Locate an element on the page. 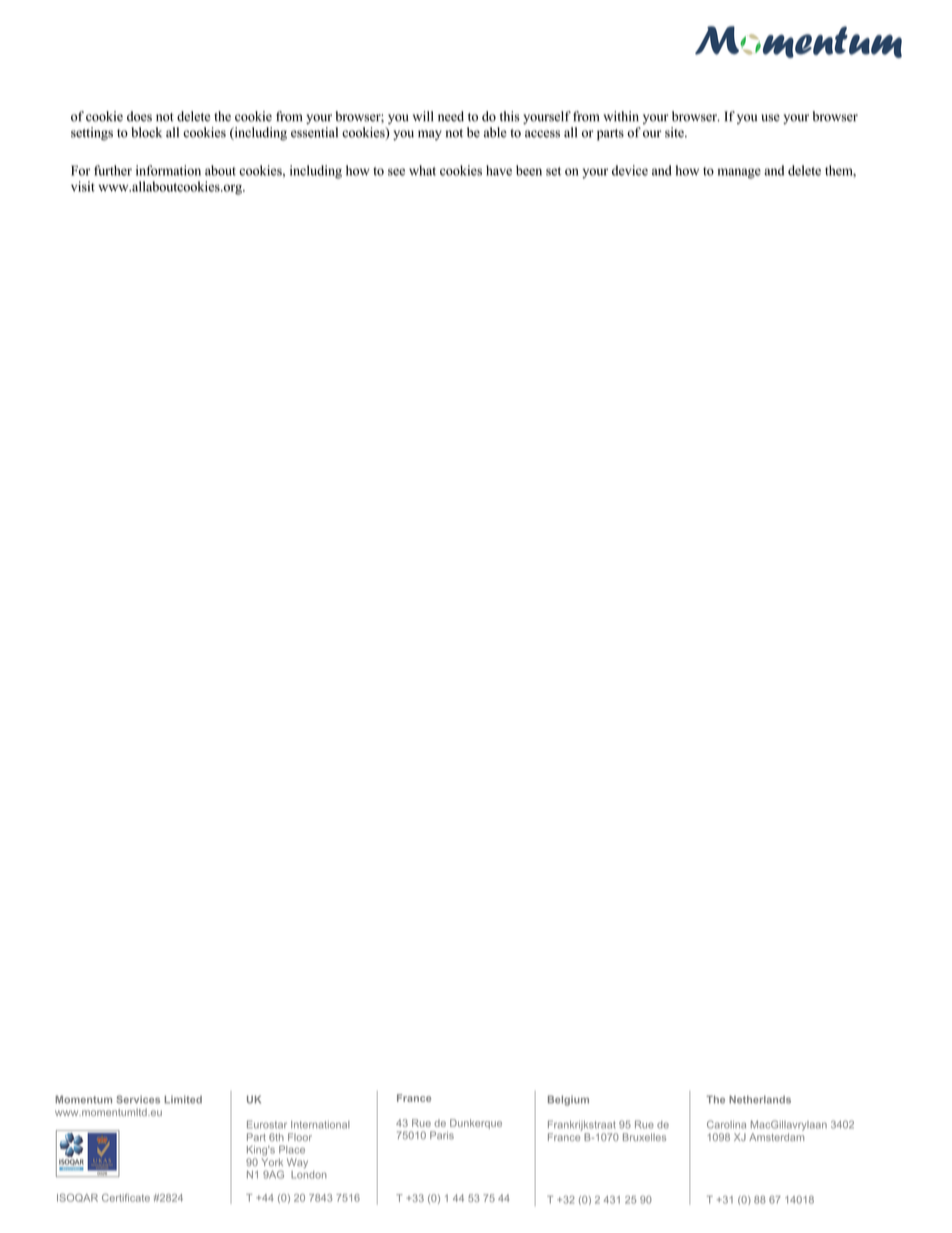 Image resolution: width=952 pixels, height=1233 pixels. Limited is located at coordinates (183, 1099).
